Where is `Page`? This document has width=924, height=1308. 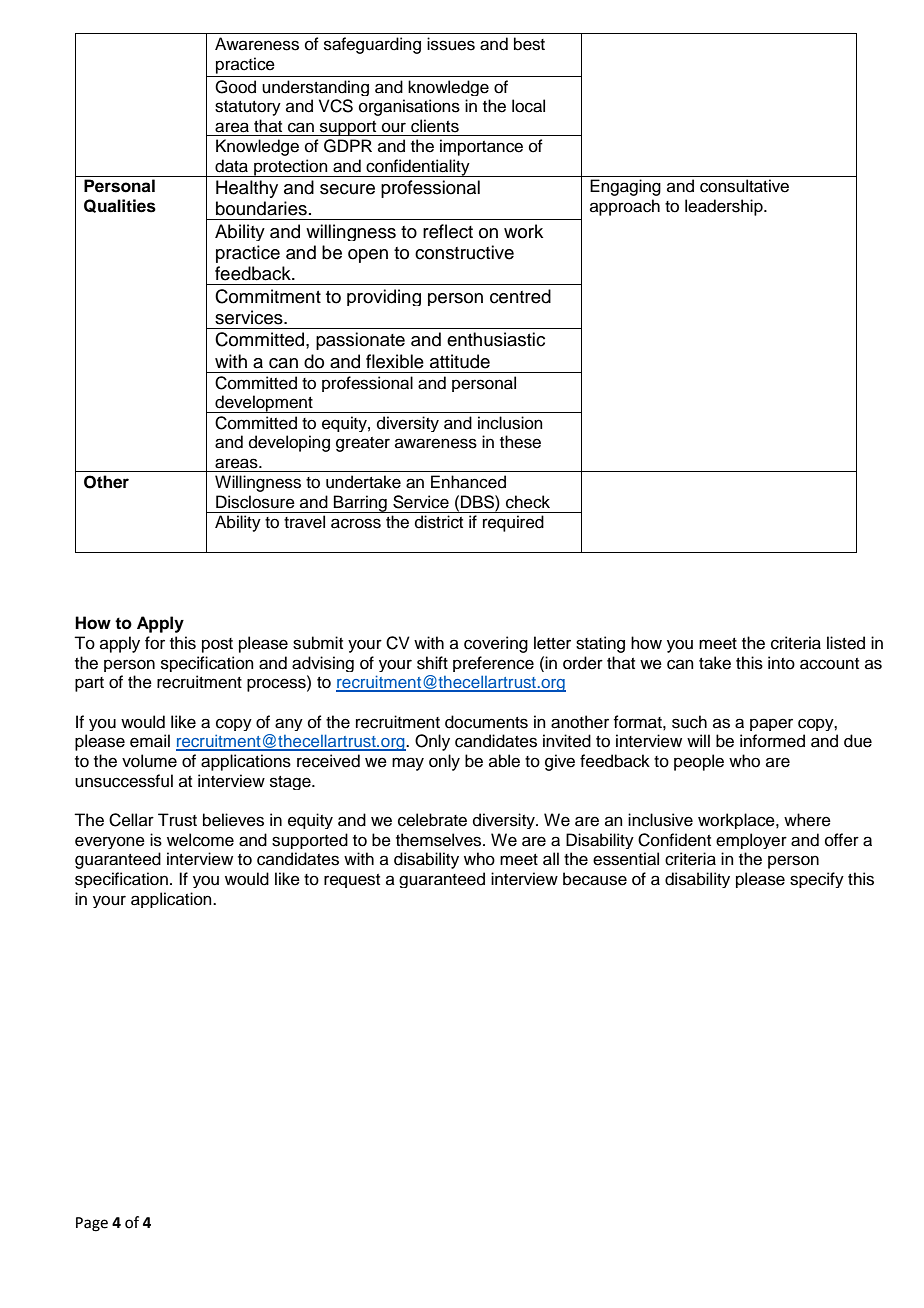
Page is located at coordinates (92, 1224).
